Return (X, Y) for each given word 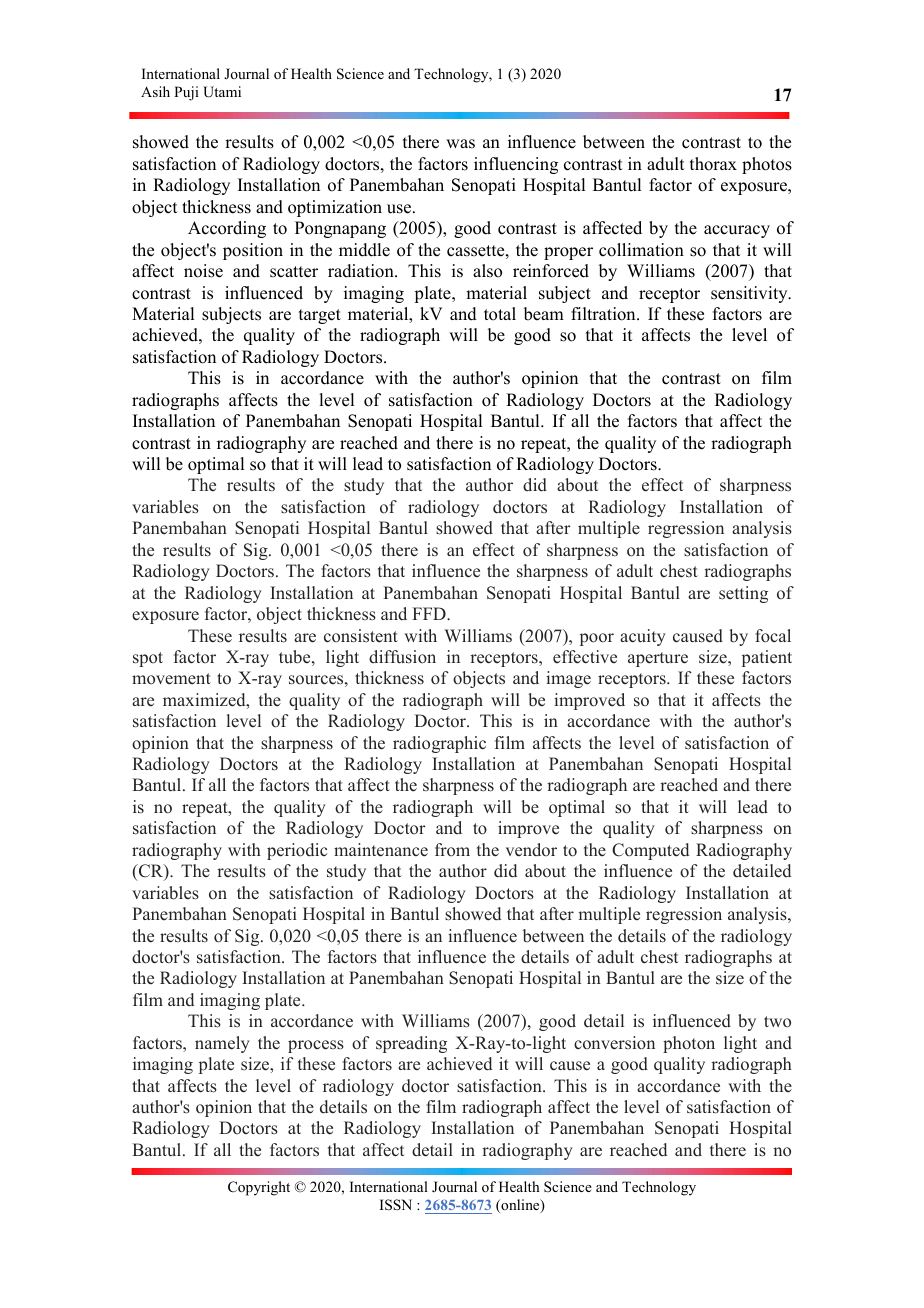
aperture (658, 659)
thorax (713, 164)
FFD (430, 613)
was (460, 144)
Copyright (259, 1188)
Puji (186, 93)
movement (171, 679)
